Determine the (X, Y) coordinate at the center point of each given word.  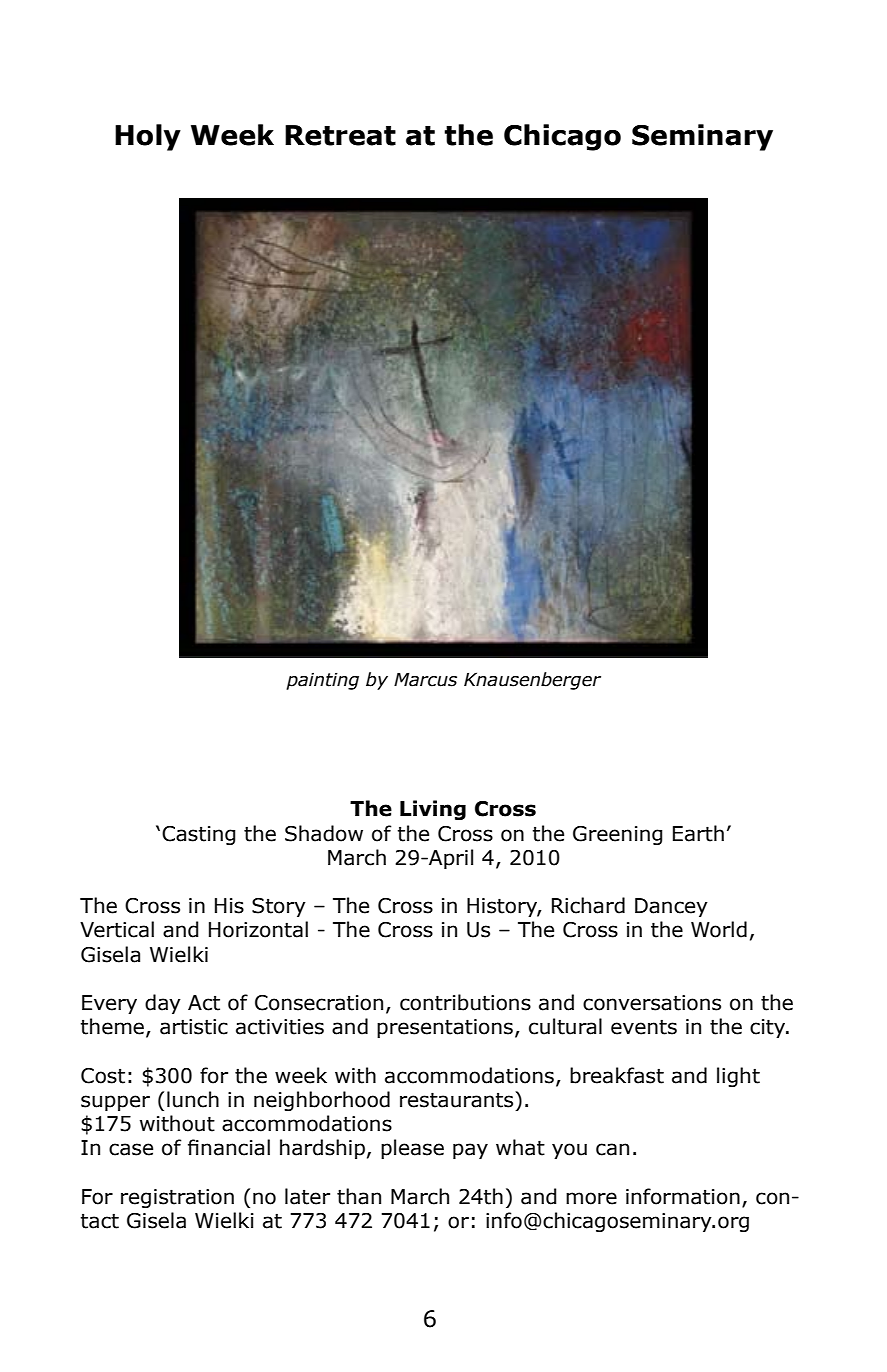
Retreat (340, 135)
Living (433, 810)
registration (177, 1198)
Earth (698, 833)
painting (322, 681)
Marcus (425, 679)
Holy (148, 137)
